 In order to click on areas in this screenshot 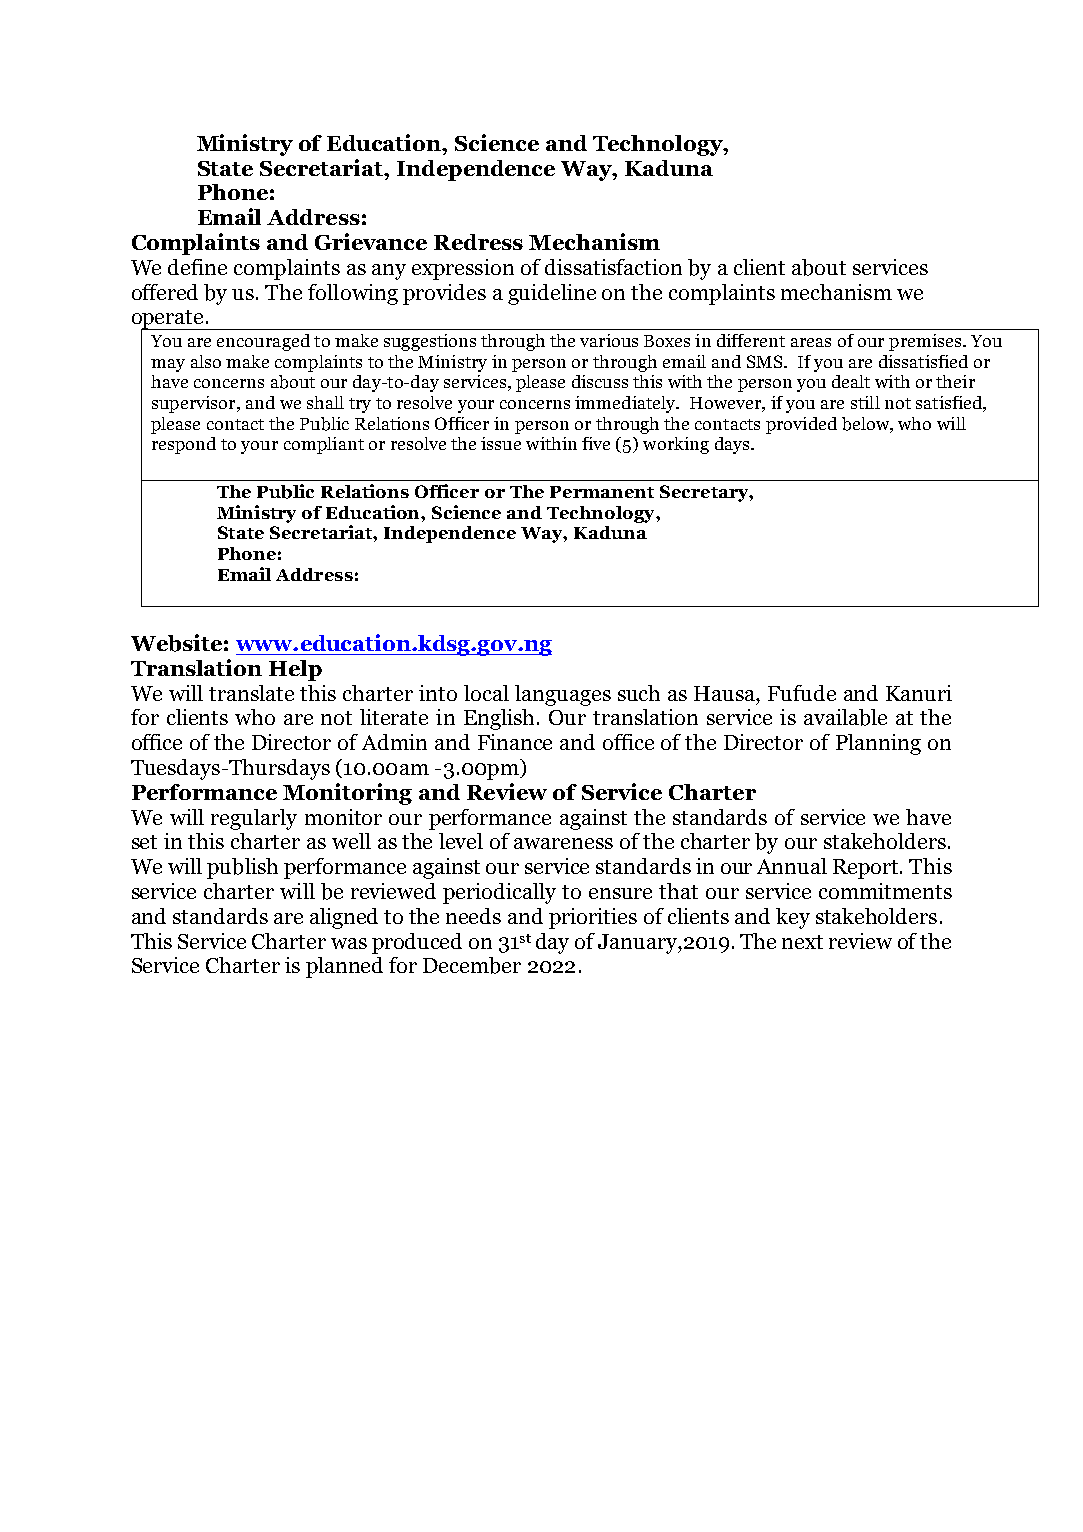, I will do `click(811, 342)`.
